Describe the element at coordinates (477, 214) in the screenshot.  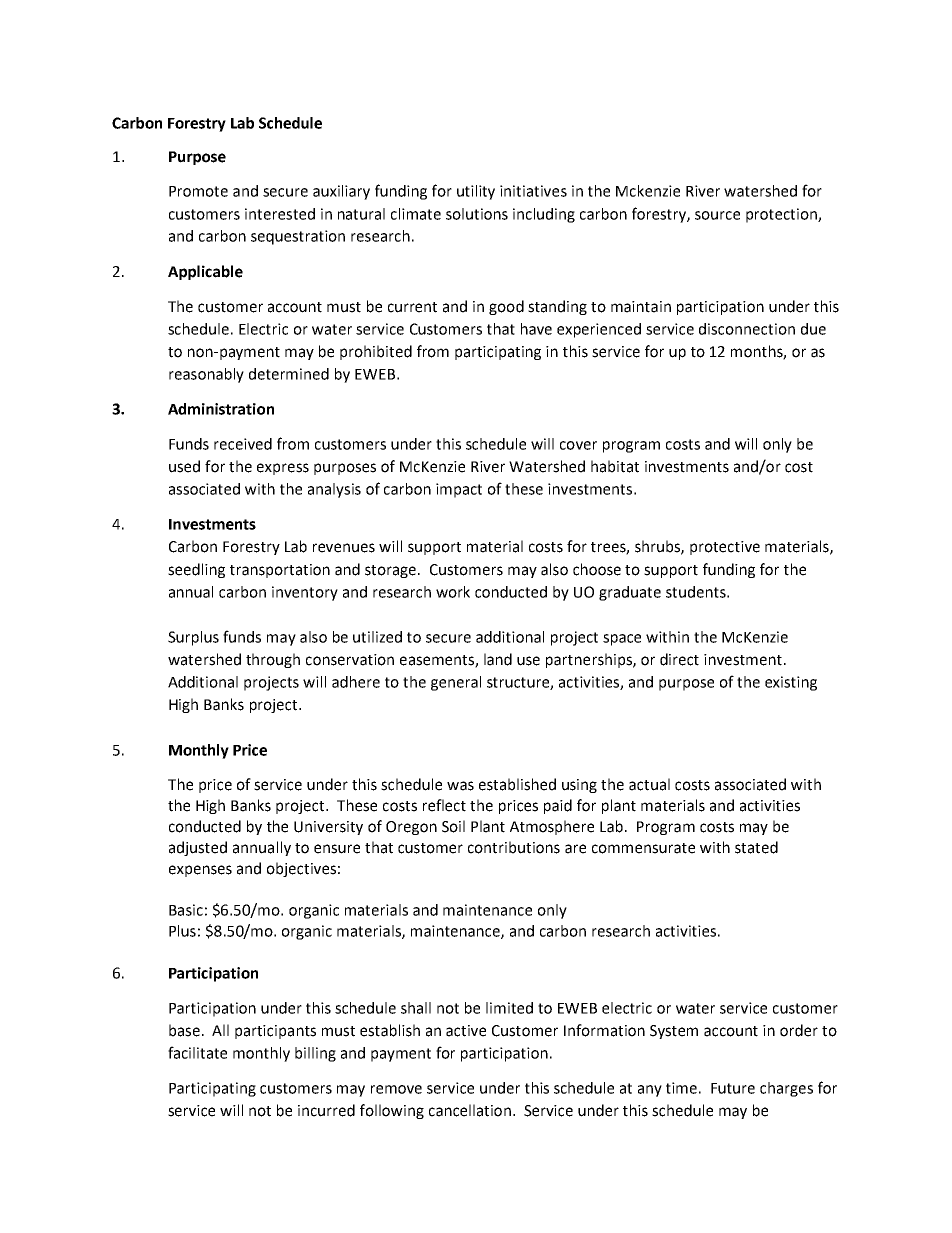
I see `solutions` at that location.
